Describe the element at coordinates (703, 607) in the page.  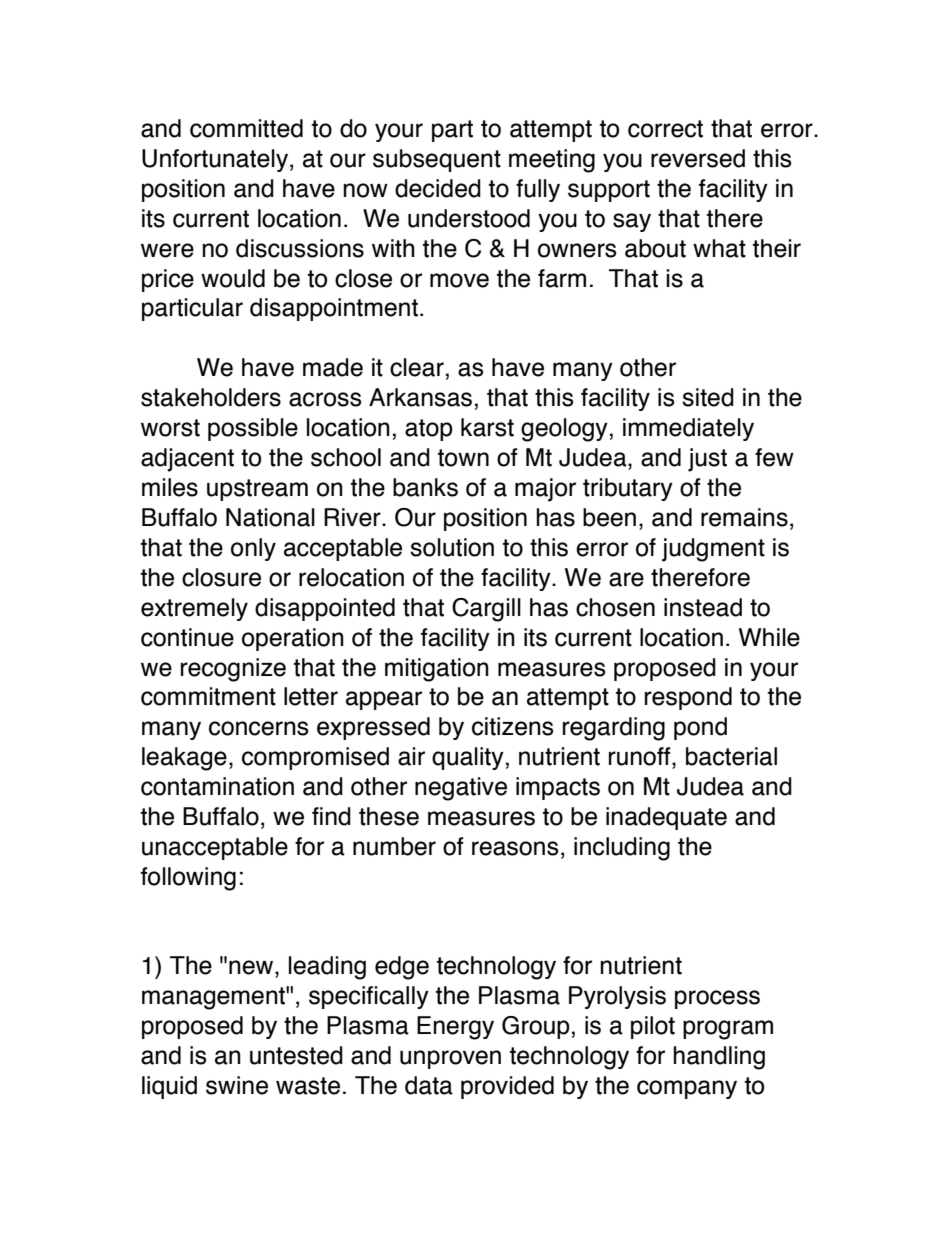
I see `instead` at that location.
